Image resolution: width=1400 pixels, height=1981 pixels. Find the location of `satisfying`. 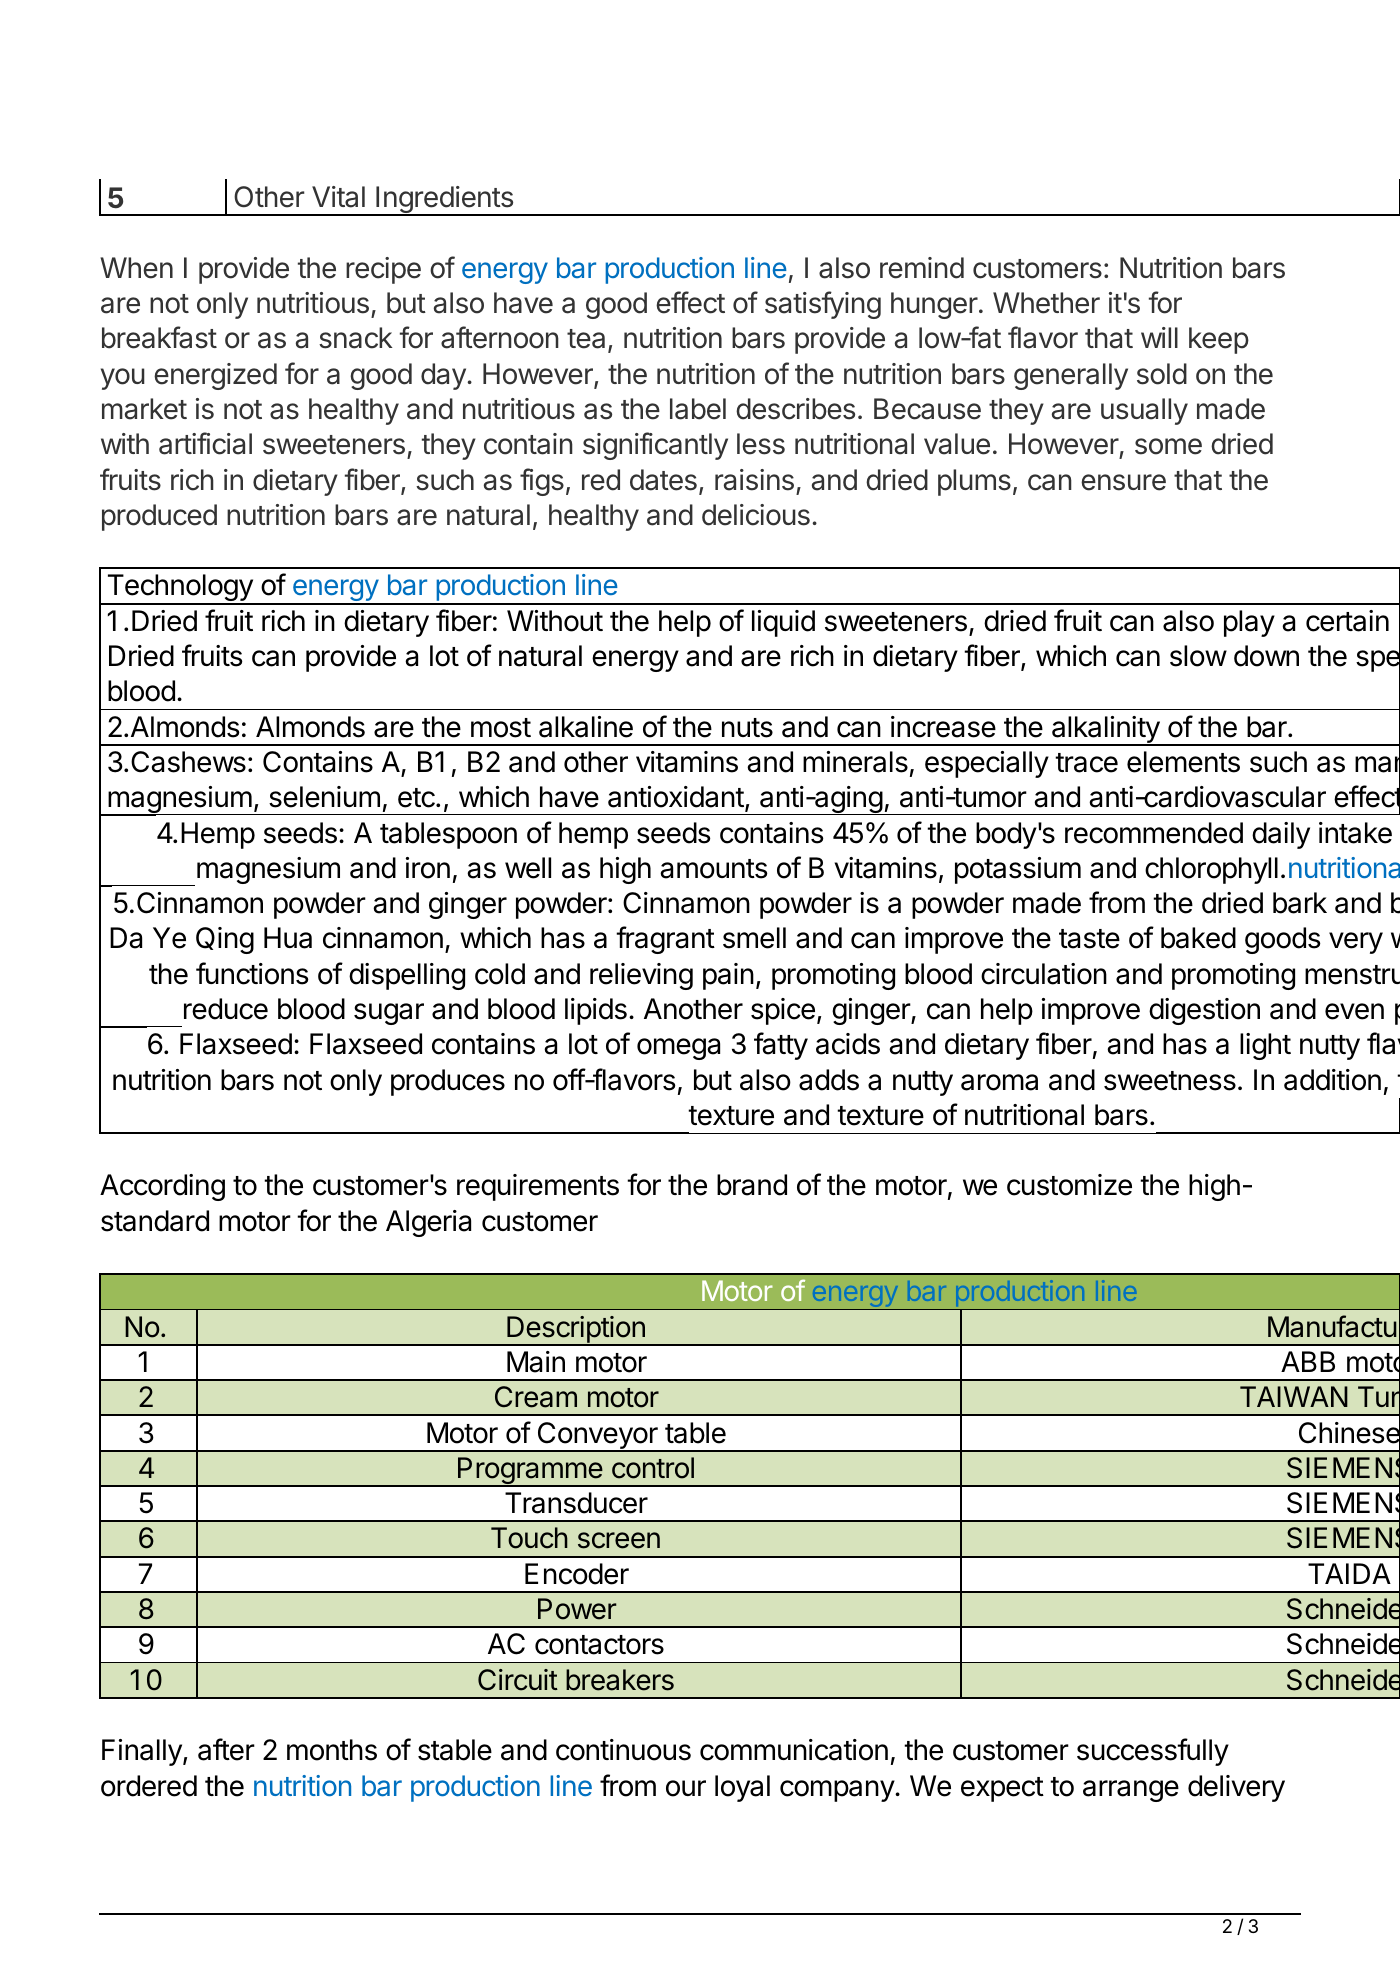

satisfying is located at coordinates (823, 305).
